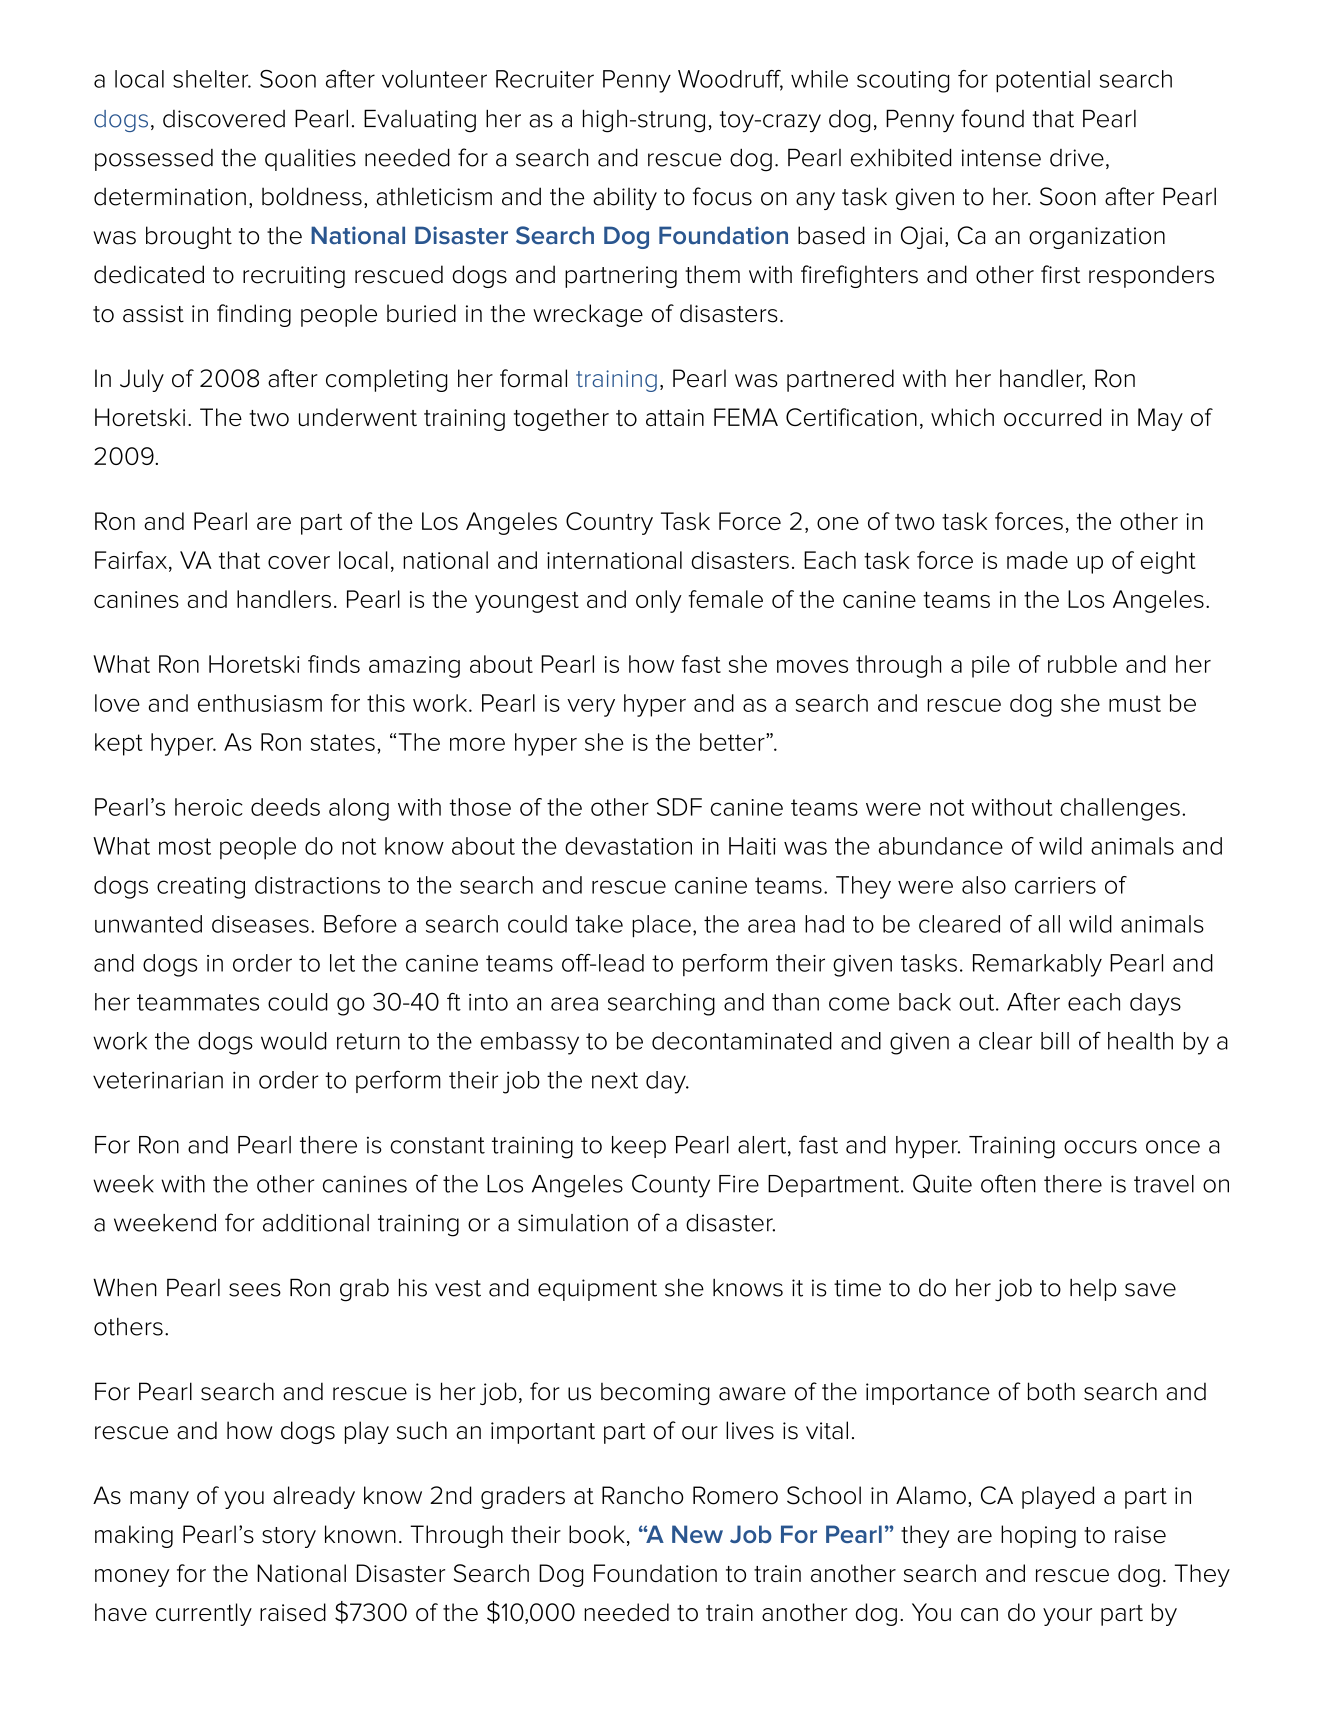  What do you see at coordinates (609, 523) in the image?
I see `Country` at bounding box center [609, 523].
